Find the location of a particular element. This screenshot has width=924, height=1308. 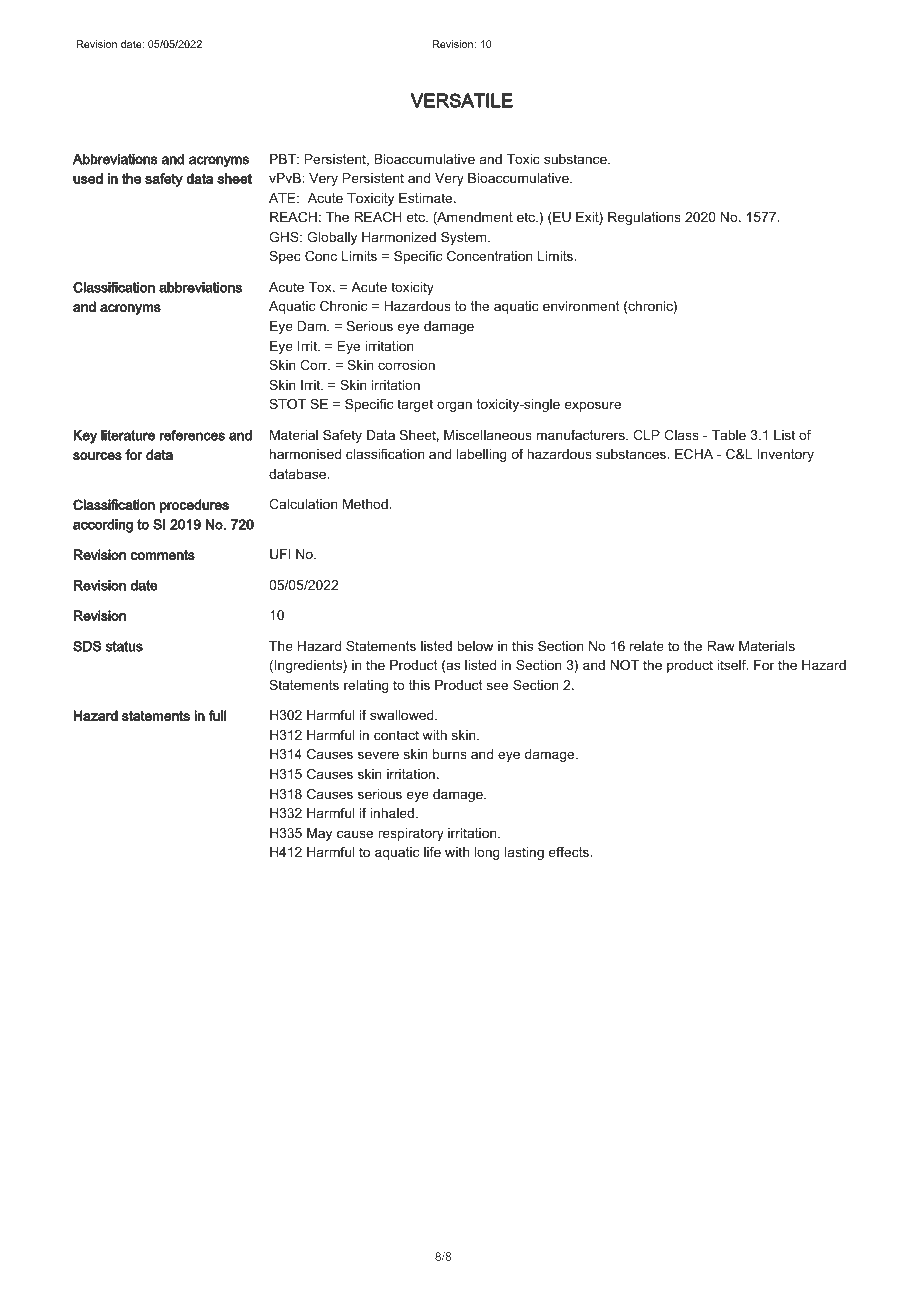

Raw is located at coordinates (721, 646).
